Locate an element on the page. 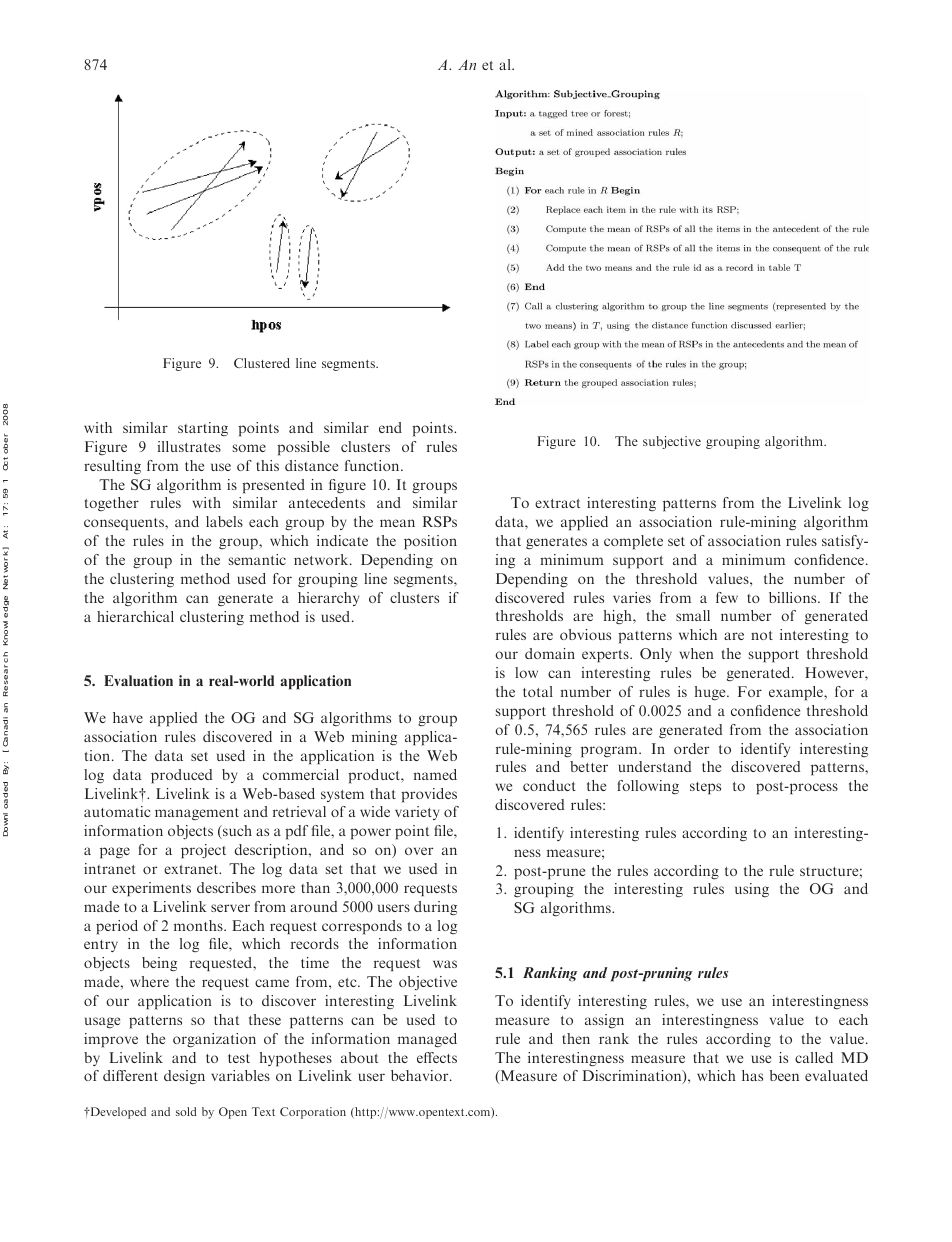 The width and height of the page is (952, 1242). design is located at coordinates (184, 1077).
